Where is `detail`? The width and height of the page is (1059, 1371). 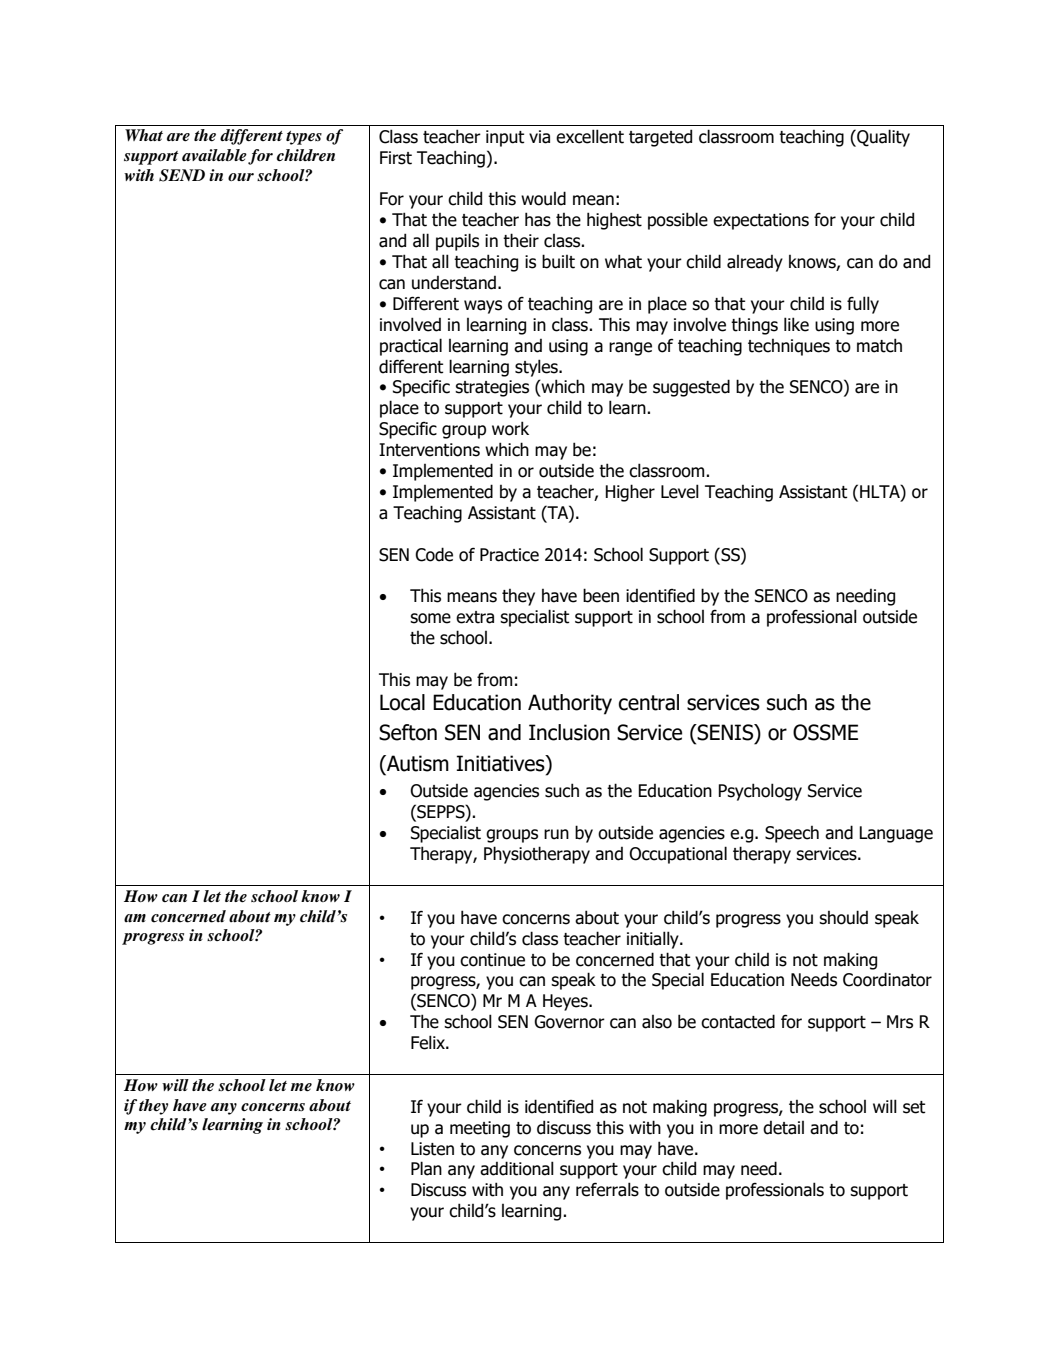
detail is located at coordinates (783, 1128).
